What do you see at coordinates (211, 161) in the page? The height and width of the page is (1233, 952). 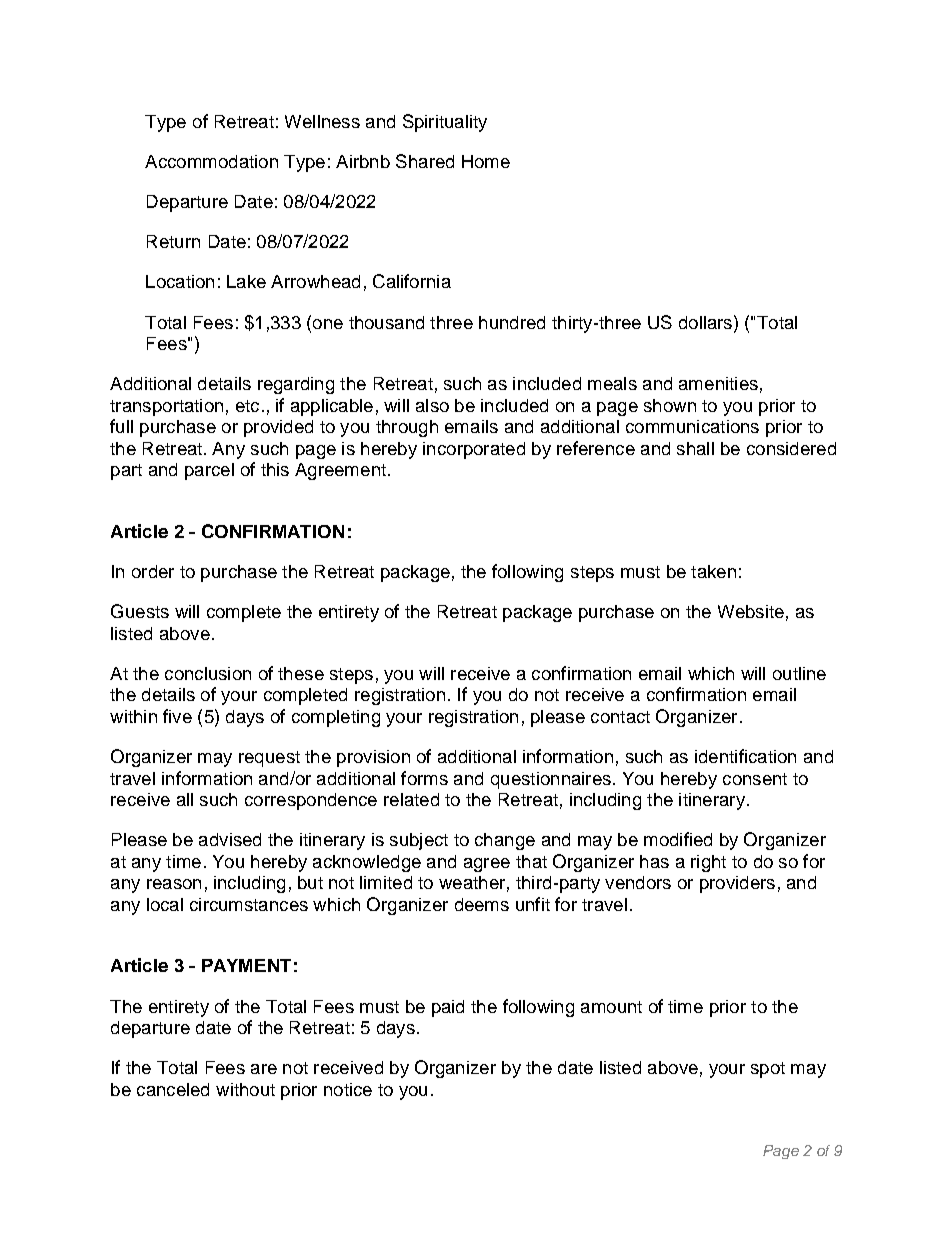 I see `Accommodation` at bounding box center [211, 161].
